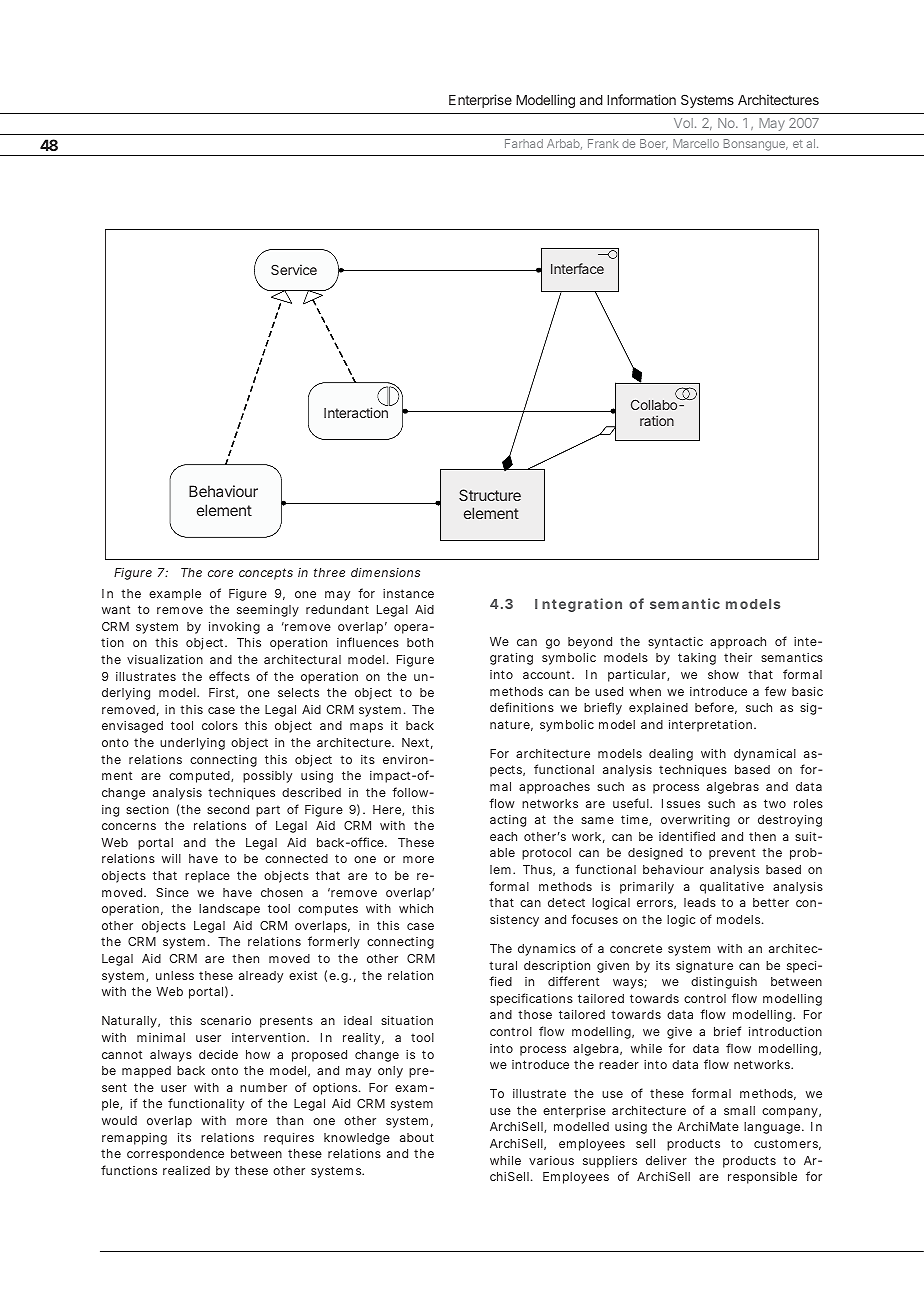  I want to click on about, so click(417, 1137).
